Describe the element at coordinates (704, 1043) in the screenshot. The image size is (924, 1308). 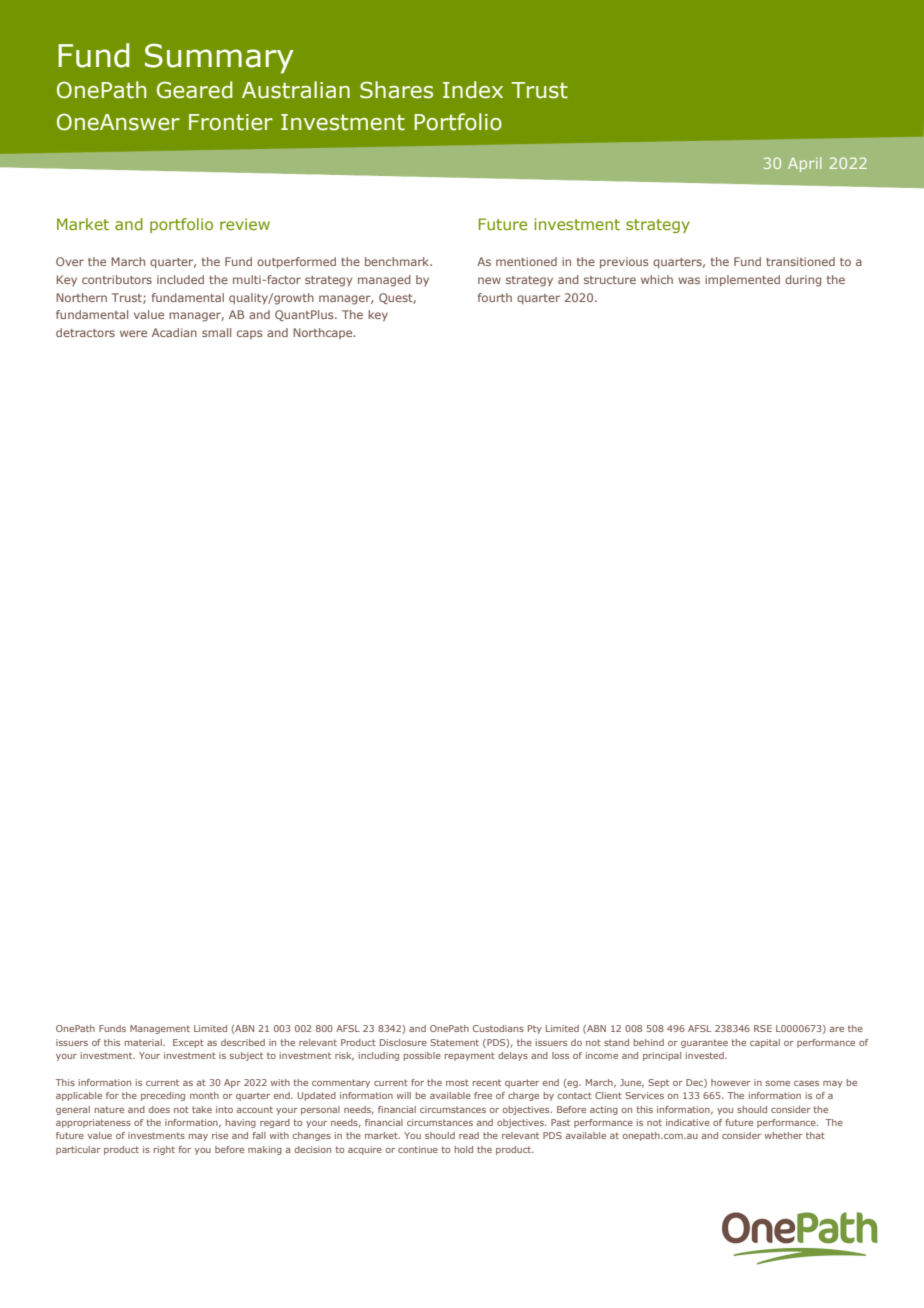
I see `guarantee` at that location.
